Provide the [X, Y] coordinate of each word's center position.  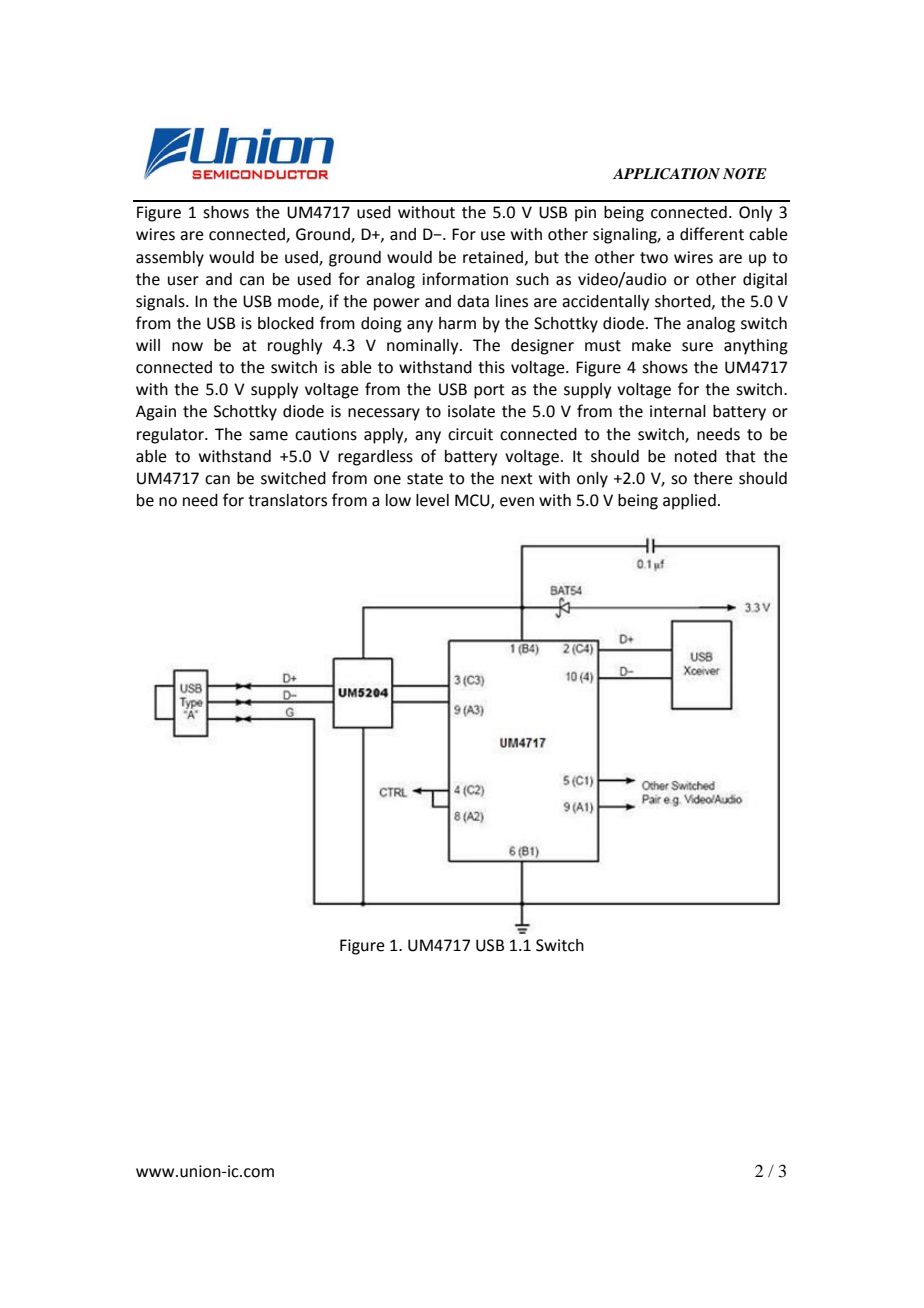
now [187, 347]
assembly [170, 259]
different [712, 234]
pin [585, 214]
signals [161, 303]
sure [697, 347]
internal [678, 411]
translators [287, 500]
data [473, 301]
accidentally [605, 303]
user [183, 281]
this [491, 367]
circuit [470, 434]
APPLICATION [666, 174]
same [268, 436]
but [547, 257]
